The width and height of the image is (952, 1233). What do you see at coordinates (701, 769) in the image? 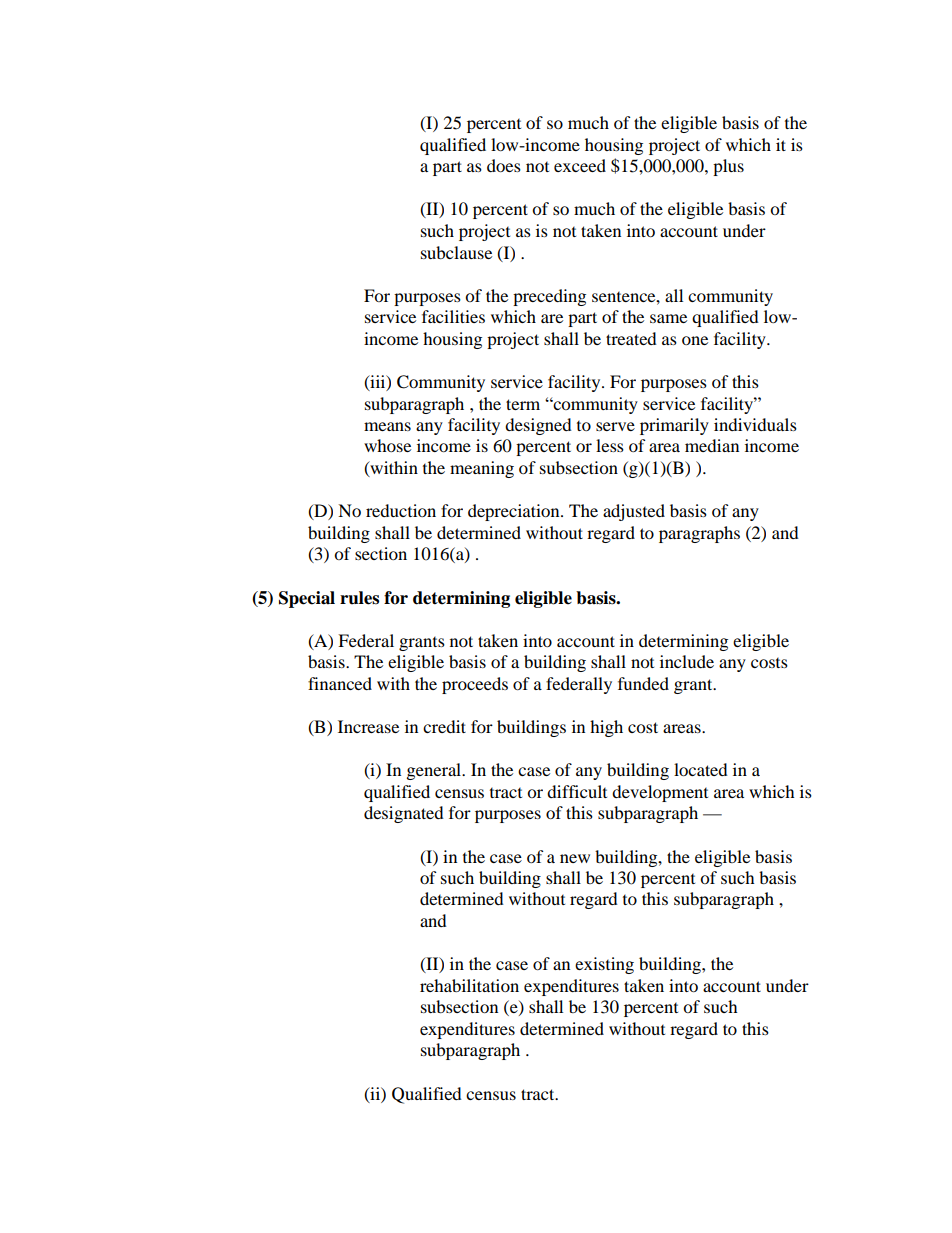
I see `located` at bounding box center [701, 769].
